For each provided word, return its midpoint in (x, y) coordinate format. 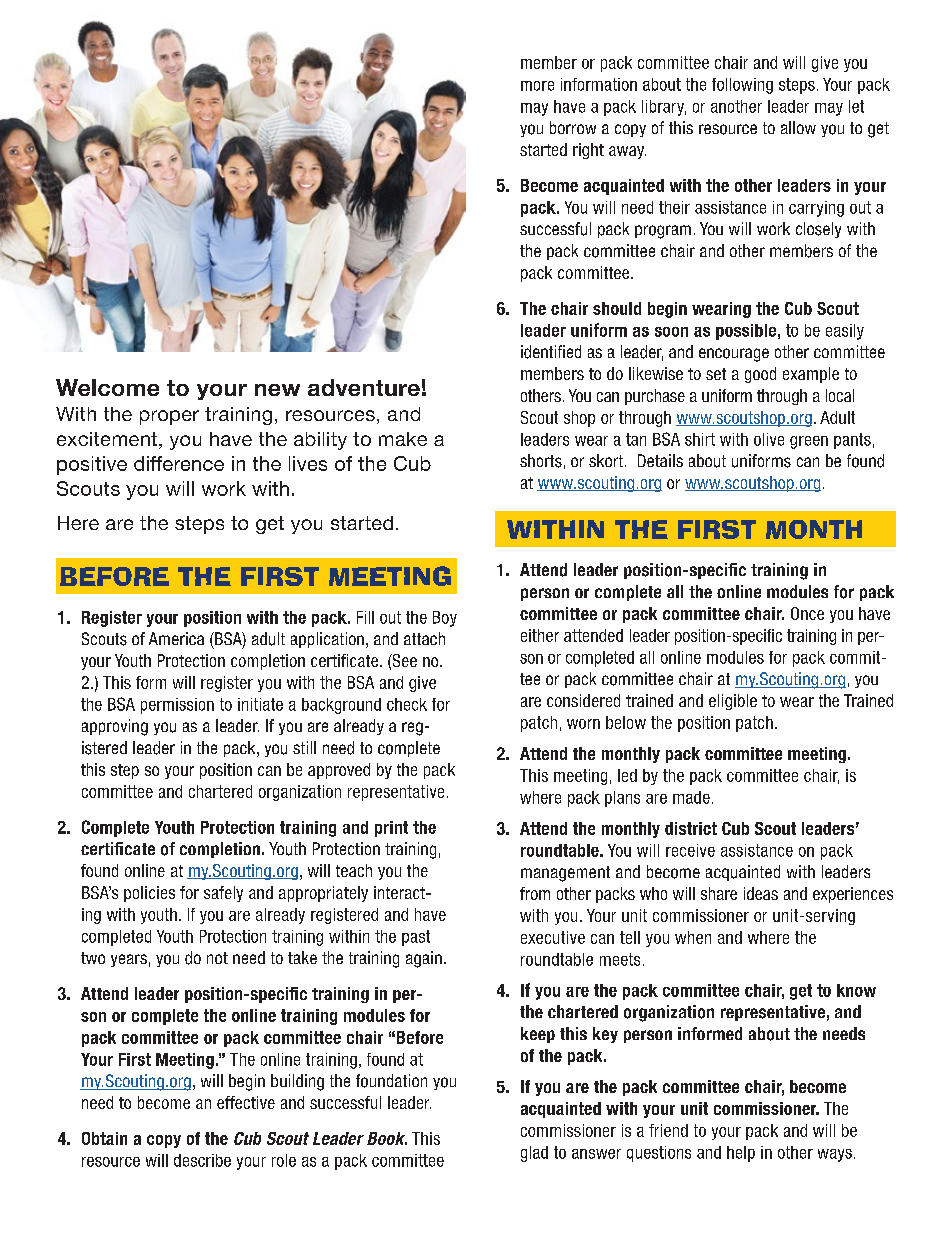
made (691, 797)
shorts (541, 461)
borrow (573, 127)
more (537, 86)
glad (534, 1154)
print (391, 829)
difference (179, 463)
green (809, 442)
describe (202, 1160)
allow (798, 127)
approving (115, 727)
